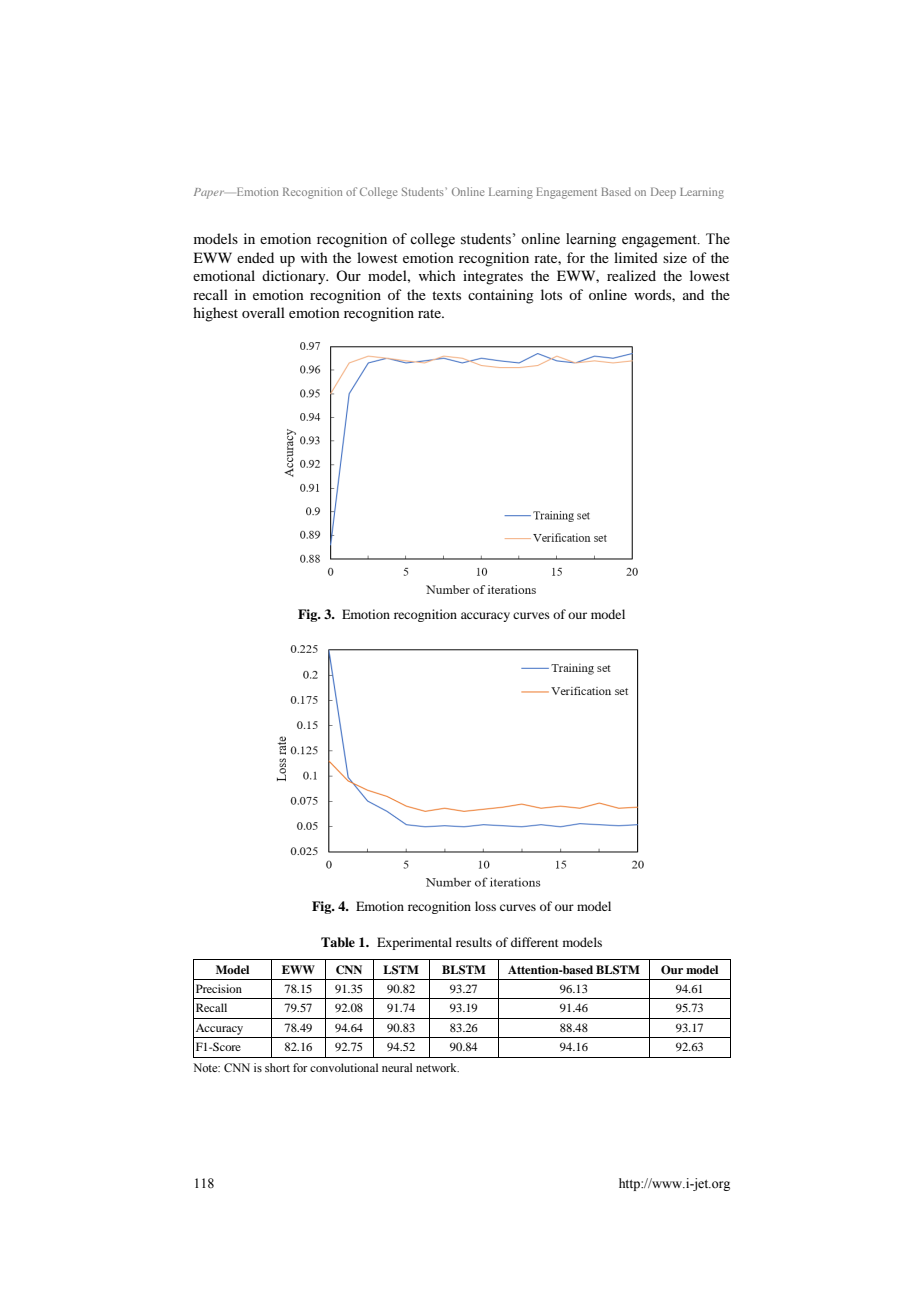 Image resolution: width=924 pixels, height=1308 pixels. What do you see at coordinates (338, 942) in the screenshot?
I see `Table` at bounding box center [338, 942].
